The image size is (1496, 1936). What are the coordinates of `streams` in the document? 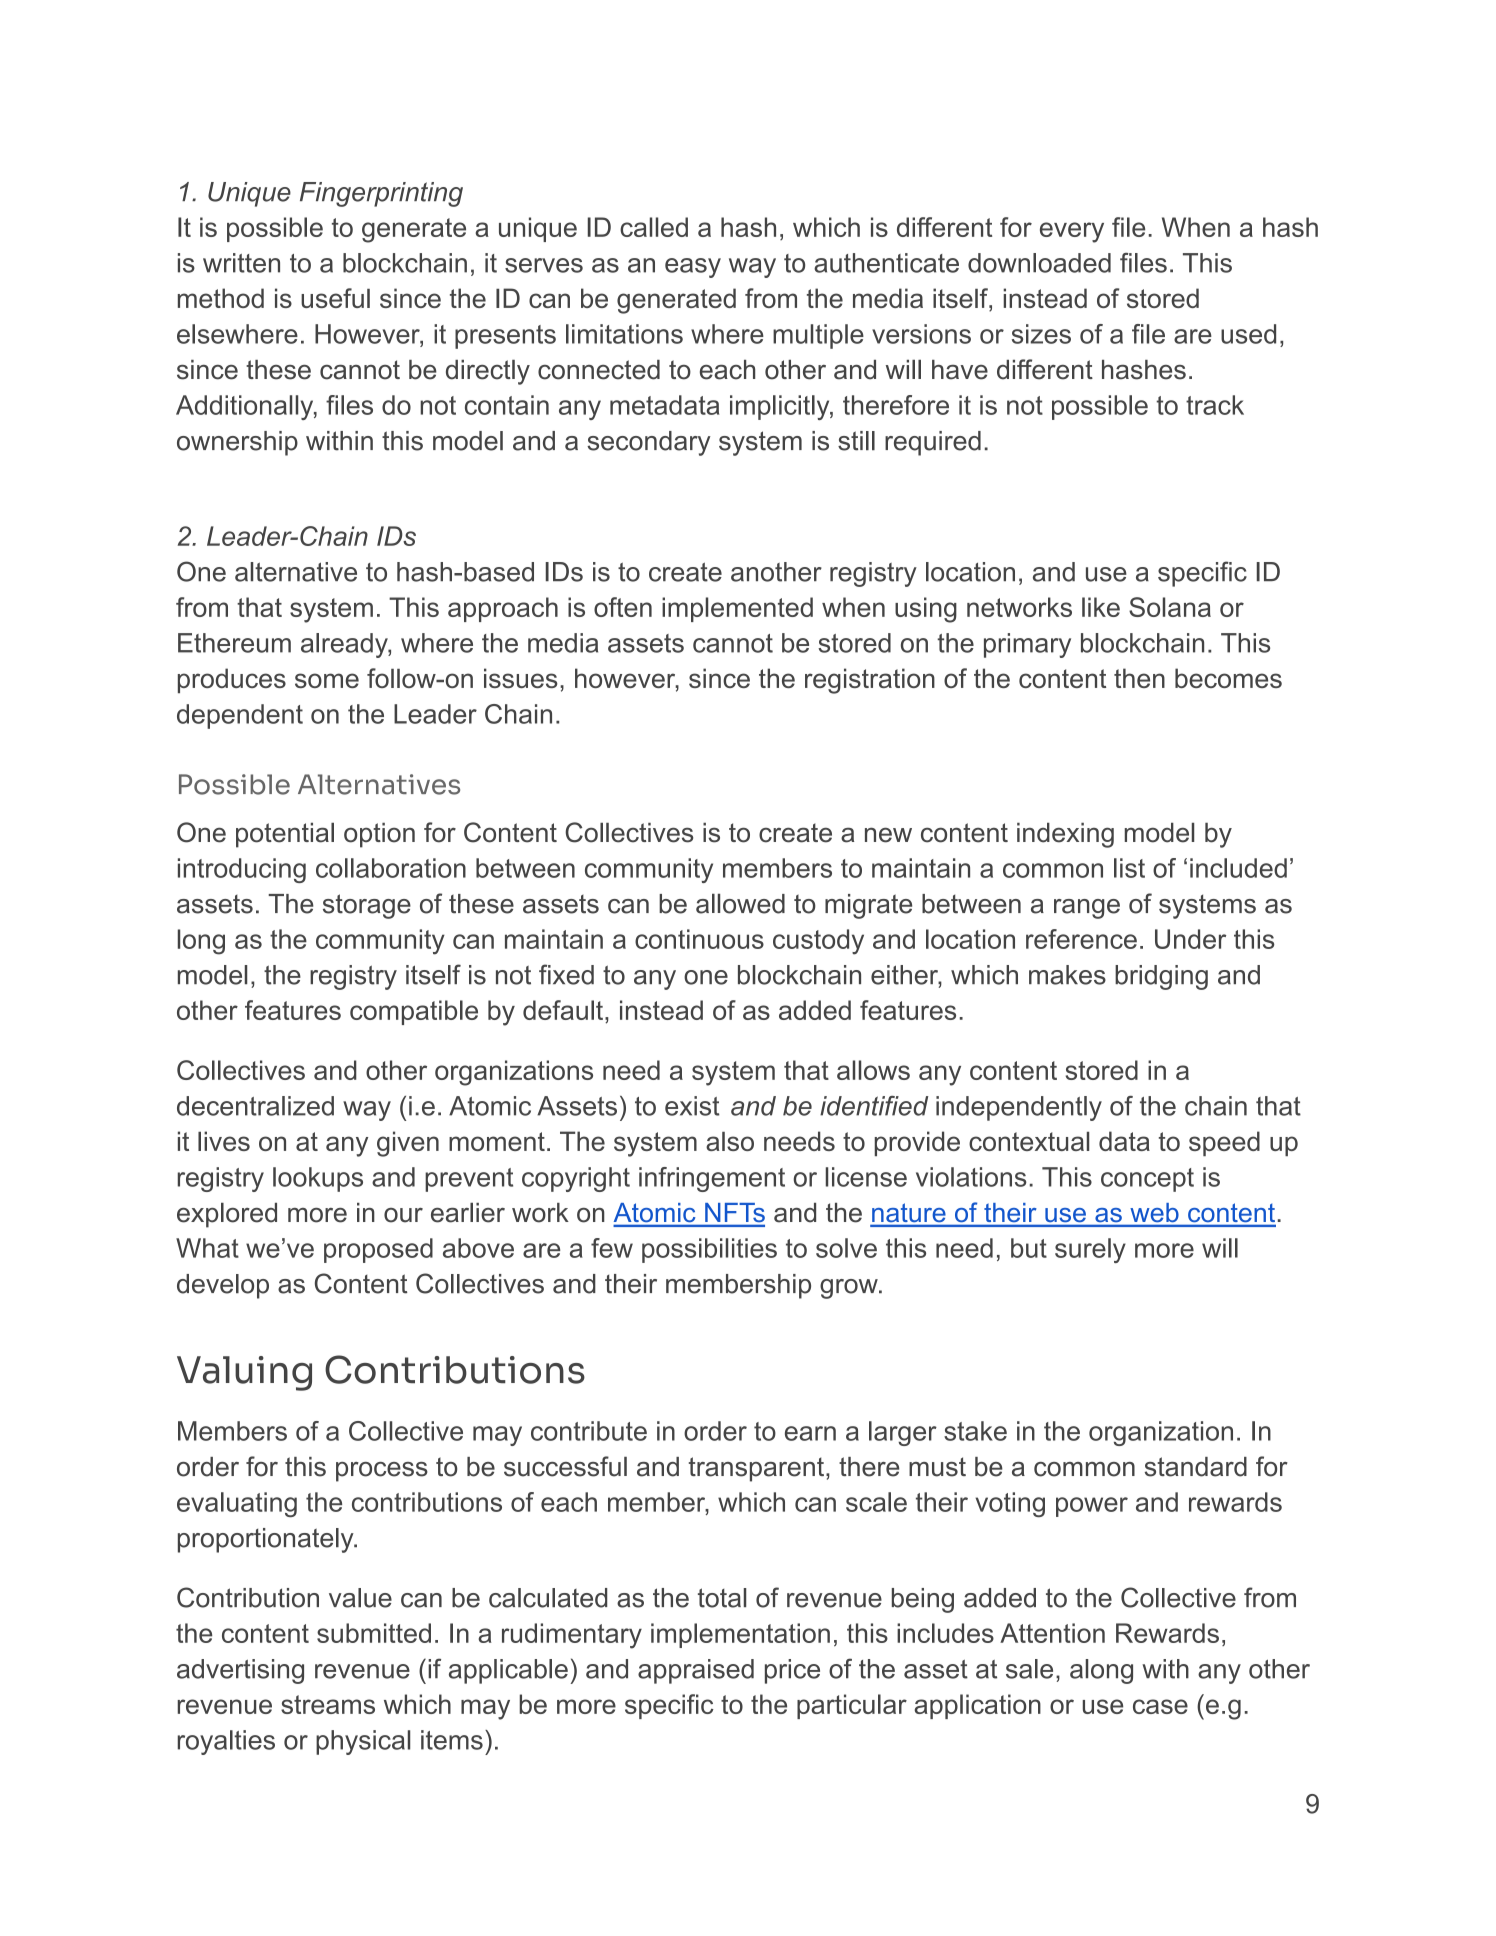 It's located at (328, 1704).
